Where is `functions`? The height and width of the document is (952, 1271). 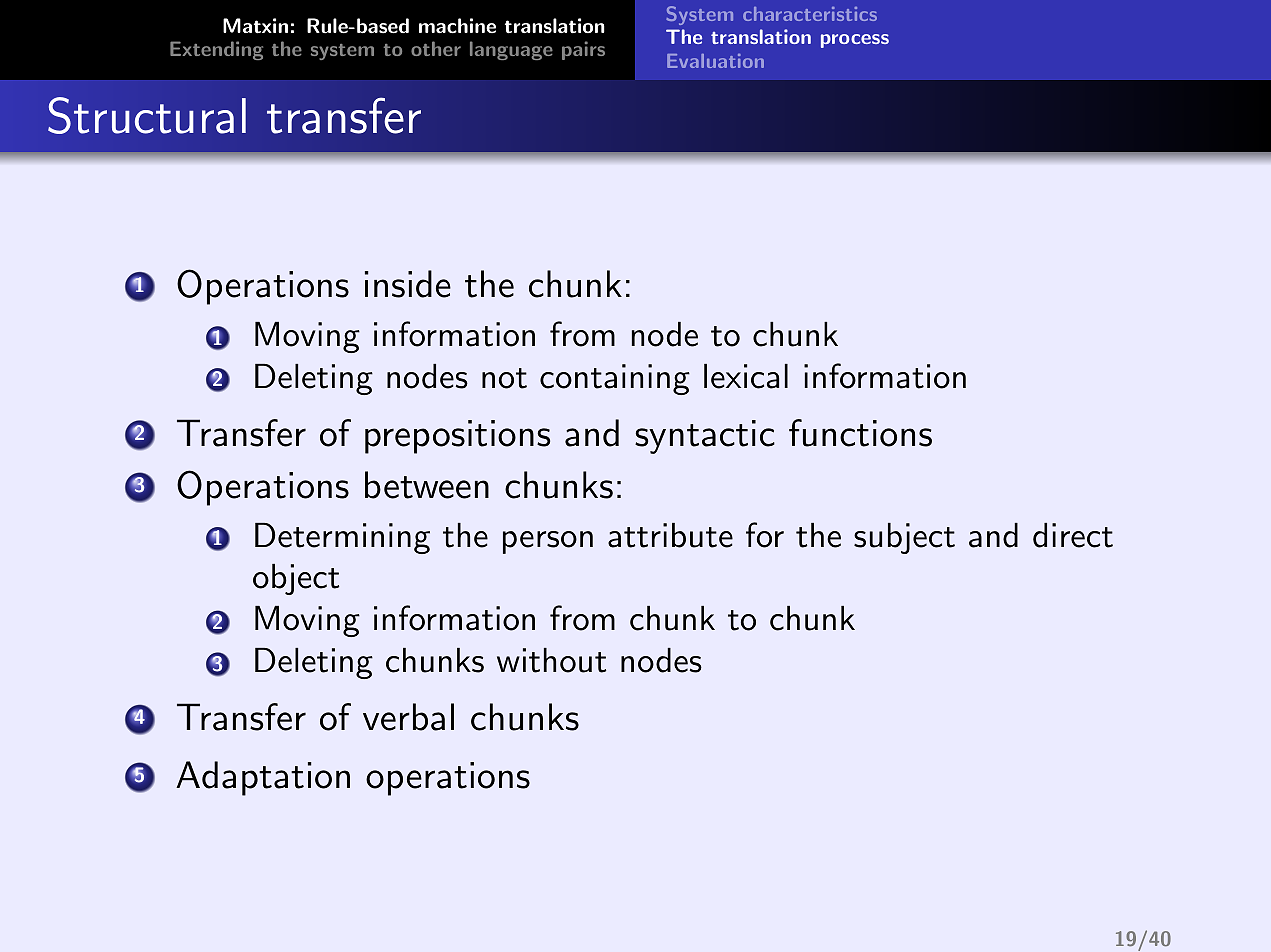
functions is located at coordinates (860, 433).
